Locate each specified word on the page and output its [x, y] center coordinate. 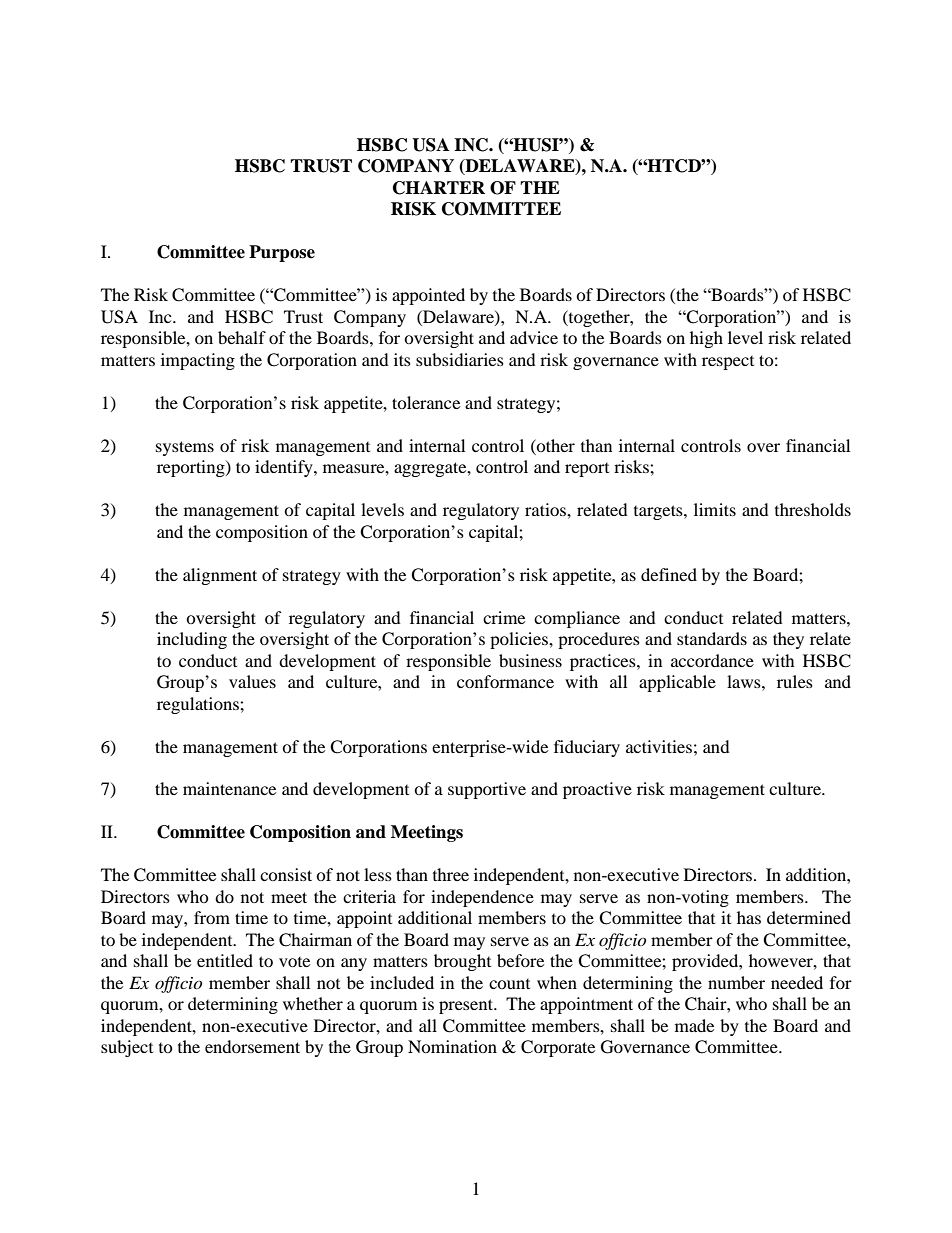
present [467, 1006]
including [192, 640]
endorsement [252, 1046]
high [706, 339]
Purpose [282, 253]
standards [712, 638]
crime [504, 617]
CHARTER [439, 188]
